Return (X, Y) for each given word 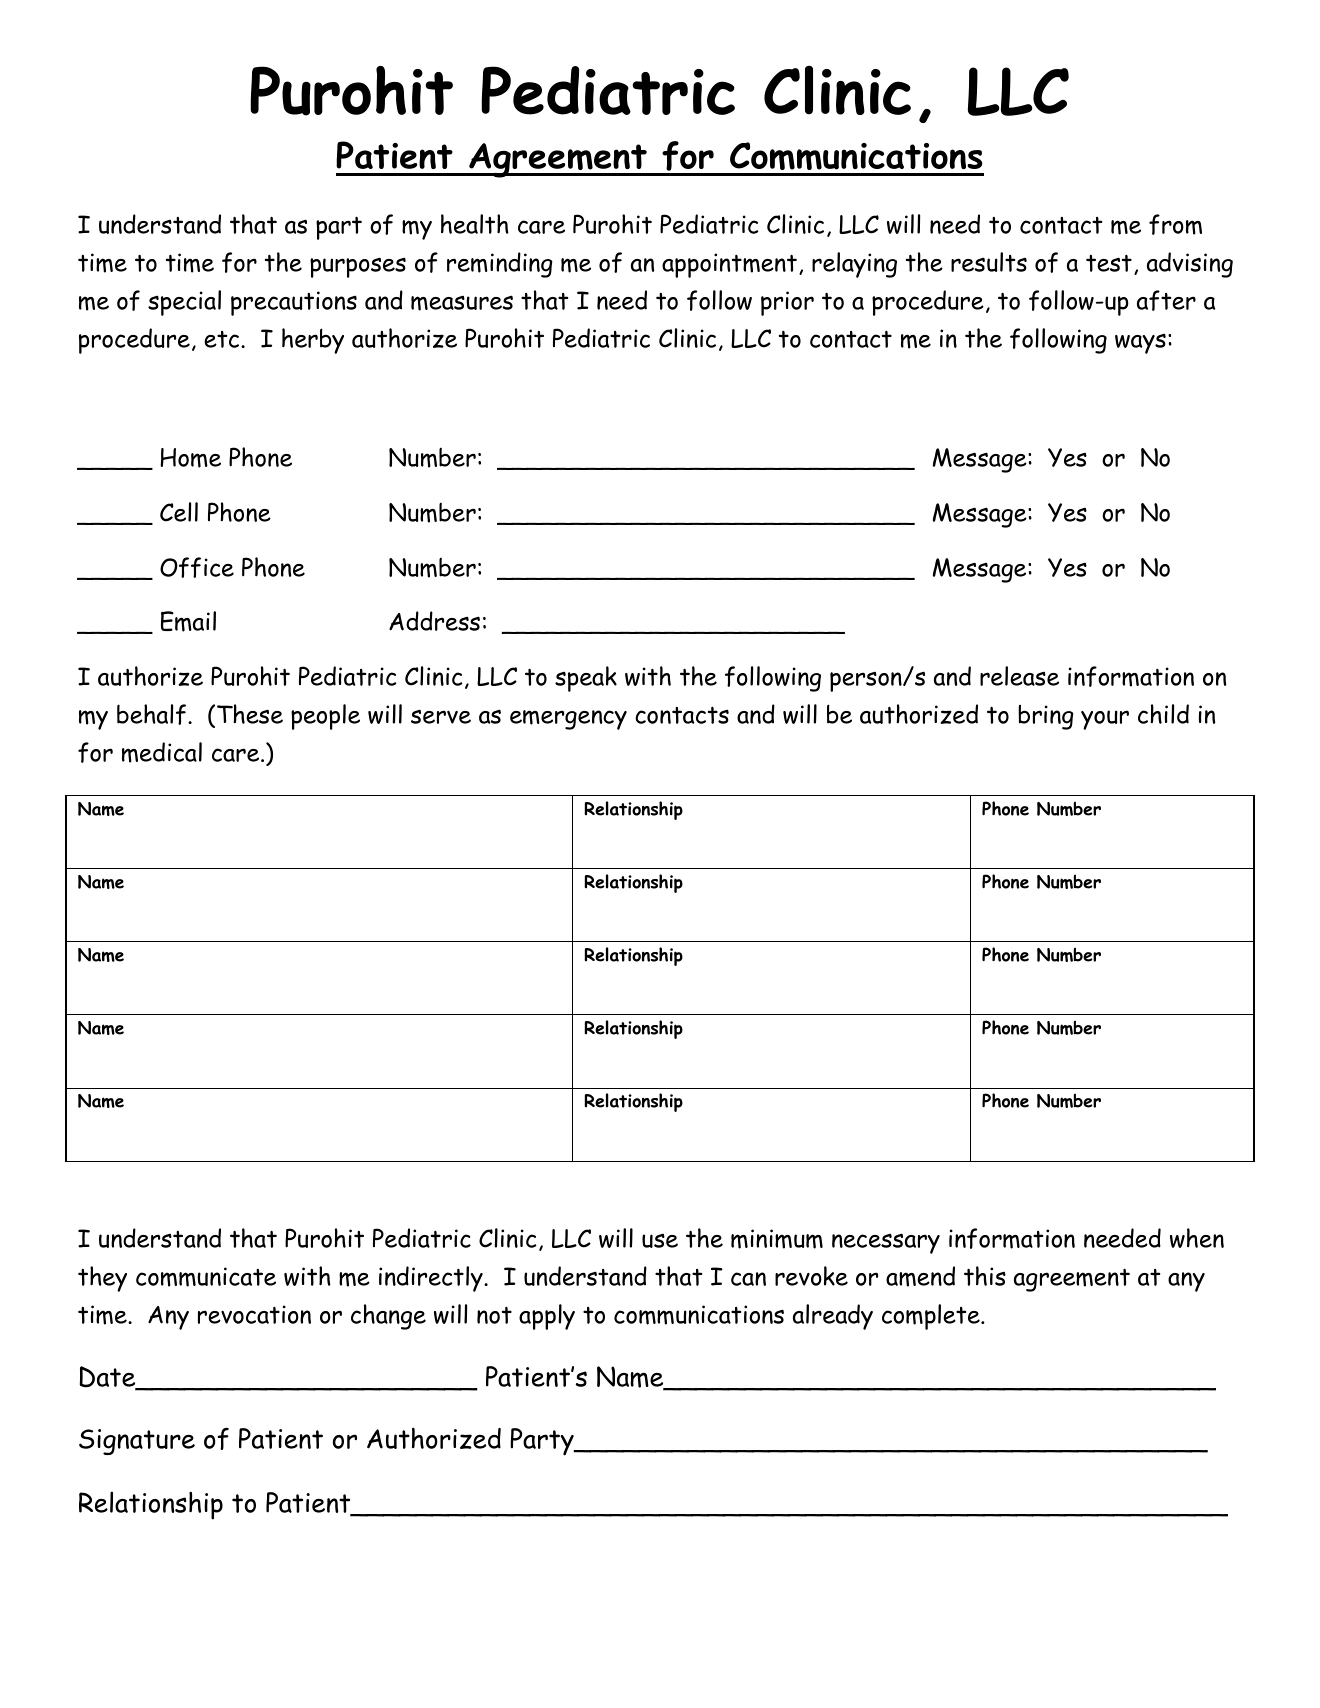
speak (586, 679)
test (1109, 263)
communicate (206, 1277)
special (184, 303)
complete (932, 1317)
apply (547, 1317)
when (1197, 1238)
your (1105, 720)
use (660, 1241)
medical (162, 752)
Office (197, 567)
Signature (137, 1442)
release (1019, 676)
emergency (568, 720)
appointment (729, 265)
